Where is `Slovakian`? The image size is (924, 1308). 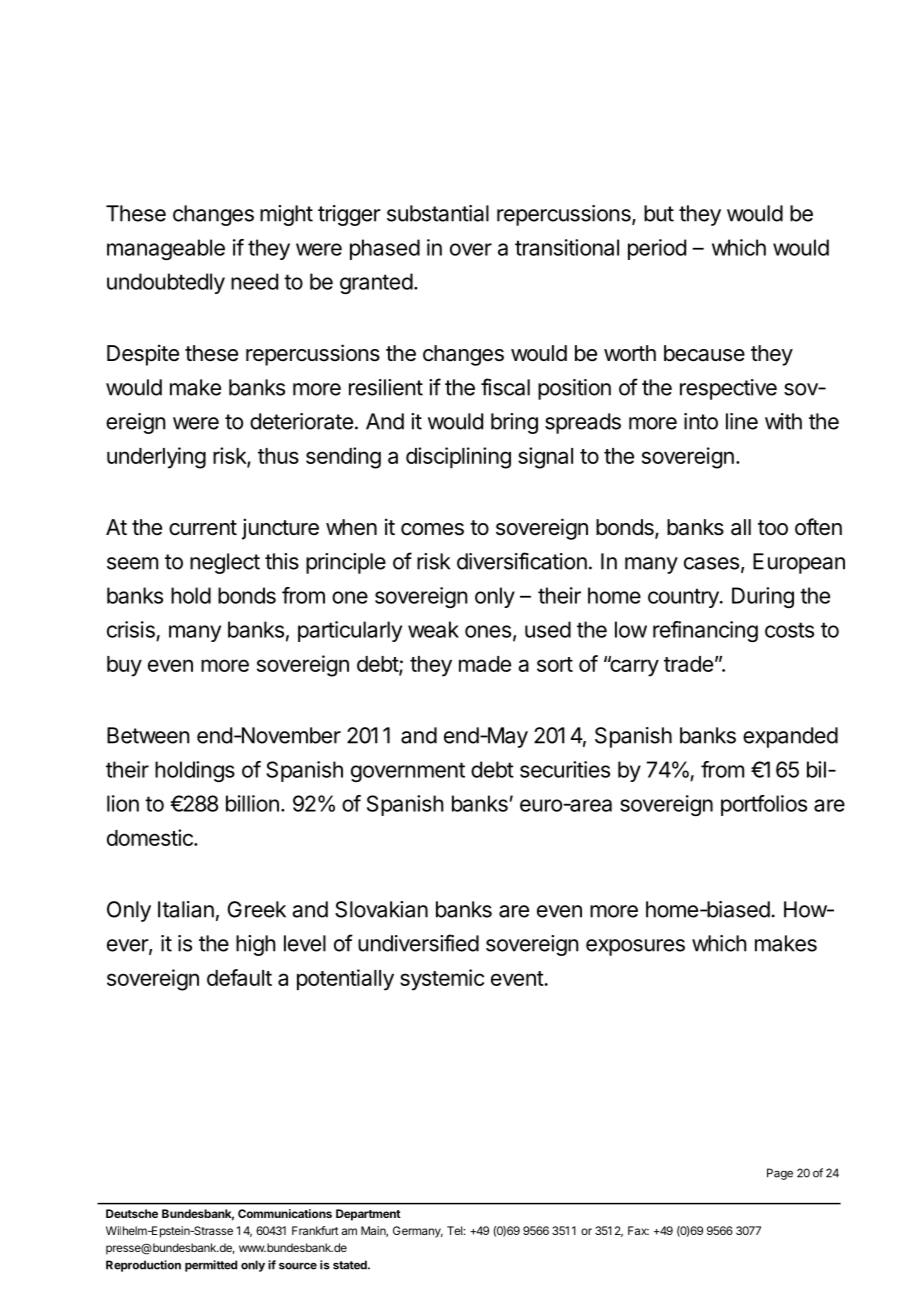 Slovakian is located at coordinates (381, 909).
